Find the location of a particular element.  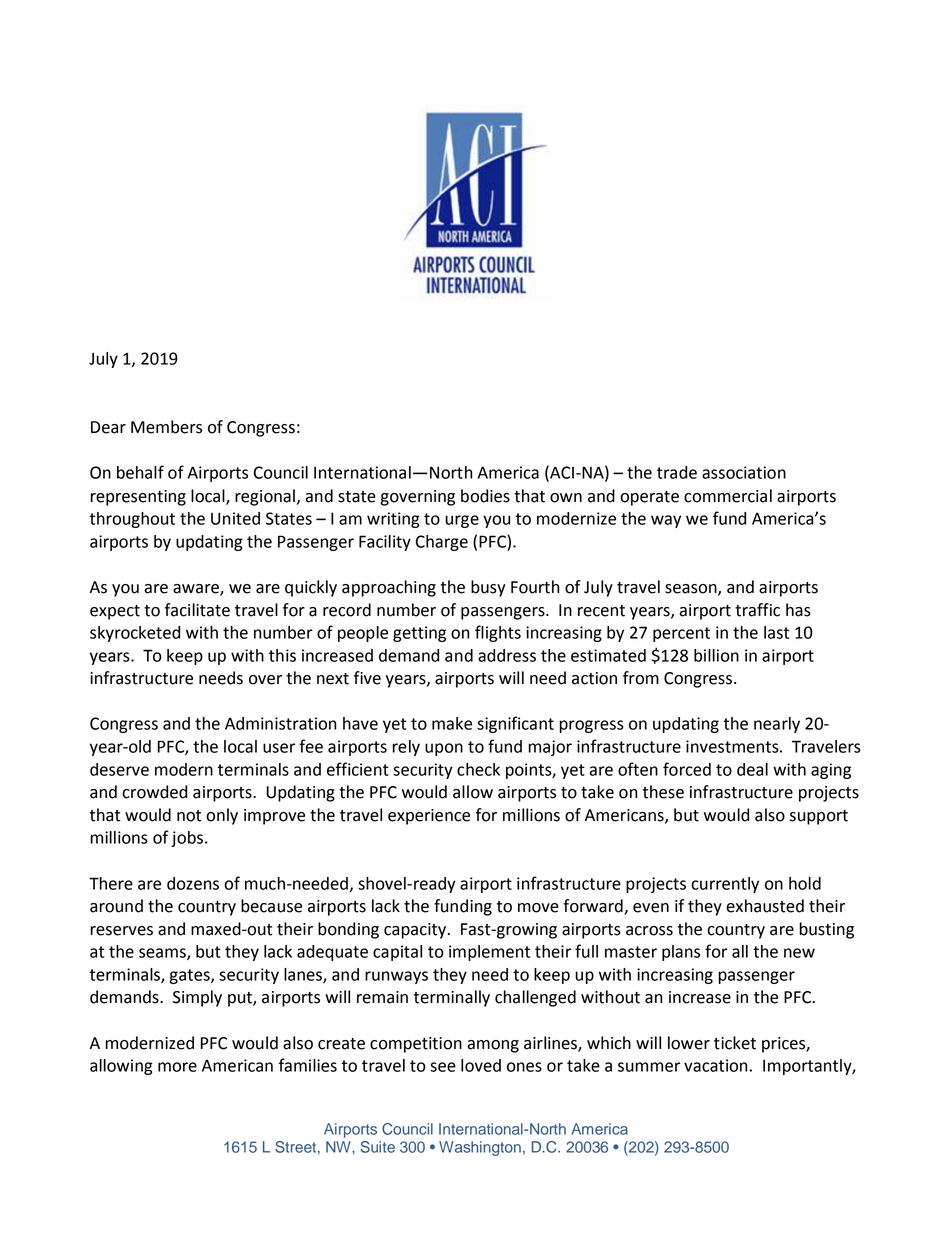

more is located at coordinates (177, 1067).
